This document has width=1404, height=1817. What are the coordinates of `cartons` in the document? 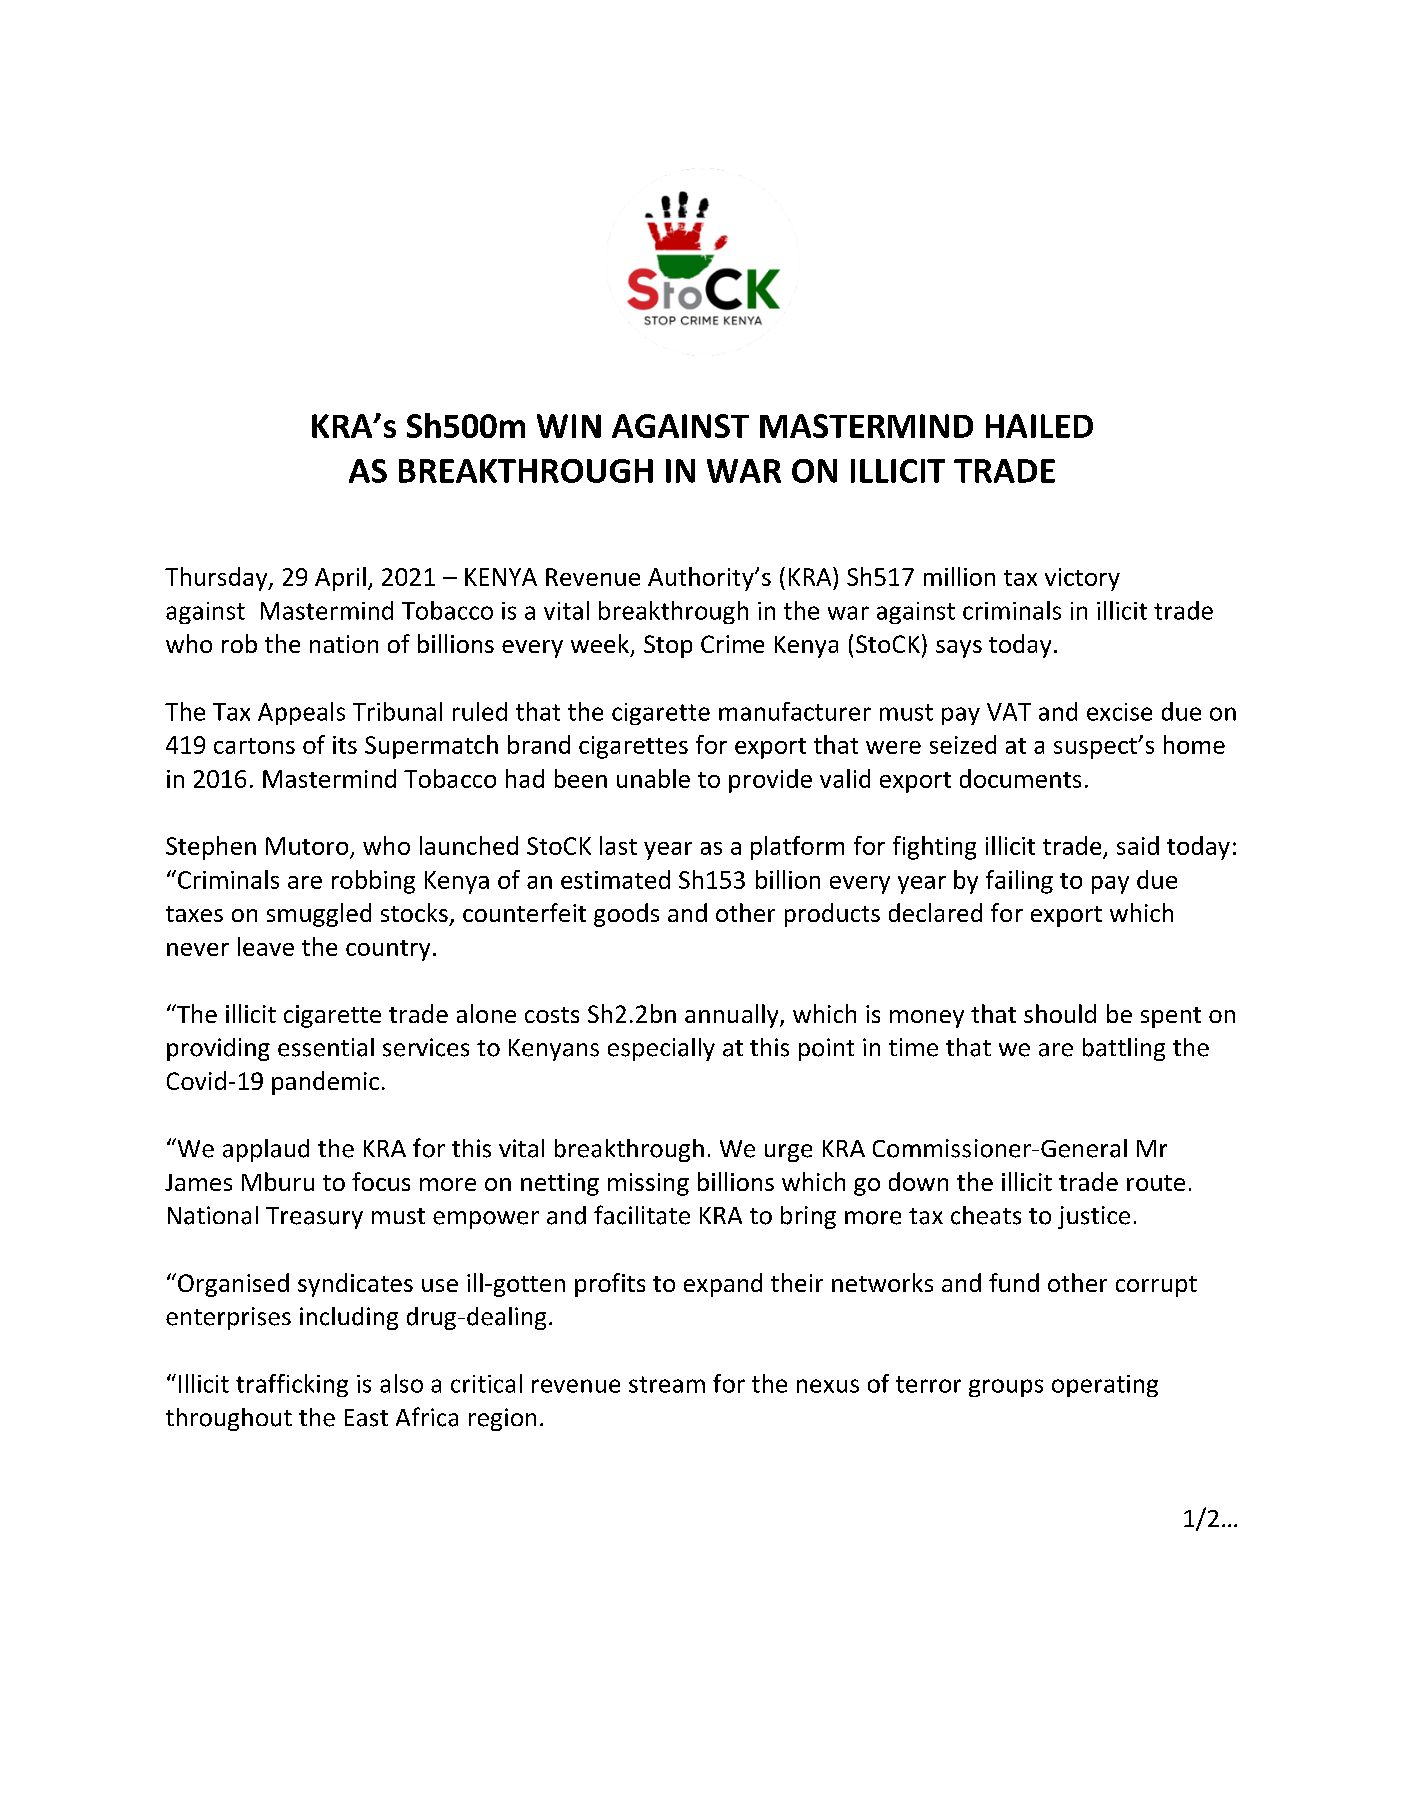 It's located at (254, 746).
